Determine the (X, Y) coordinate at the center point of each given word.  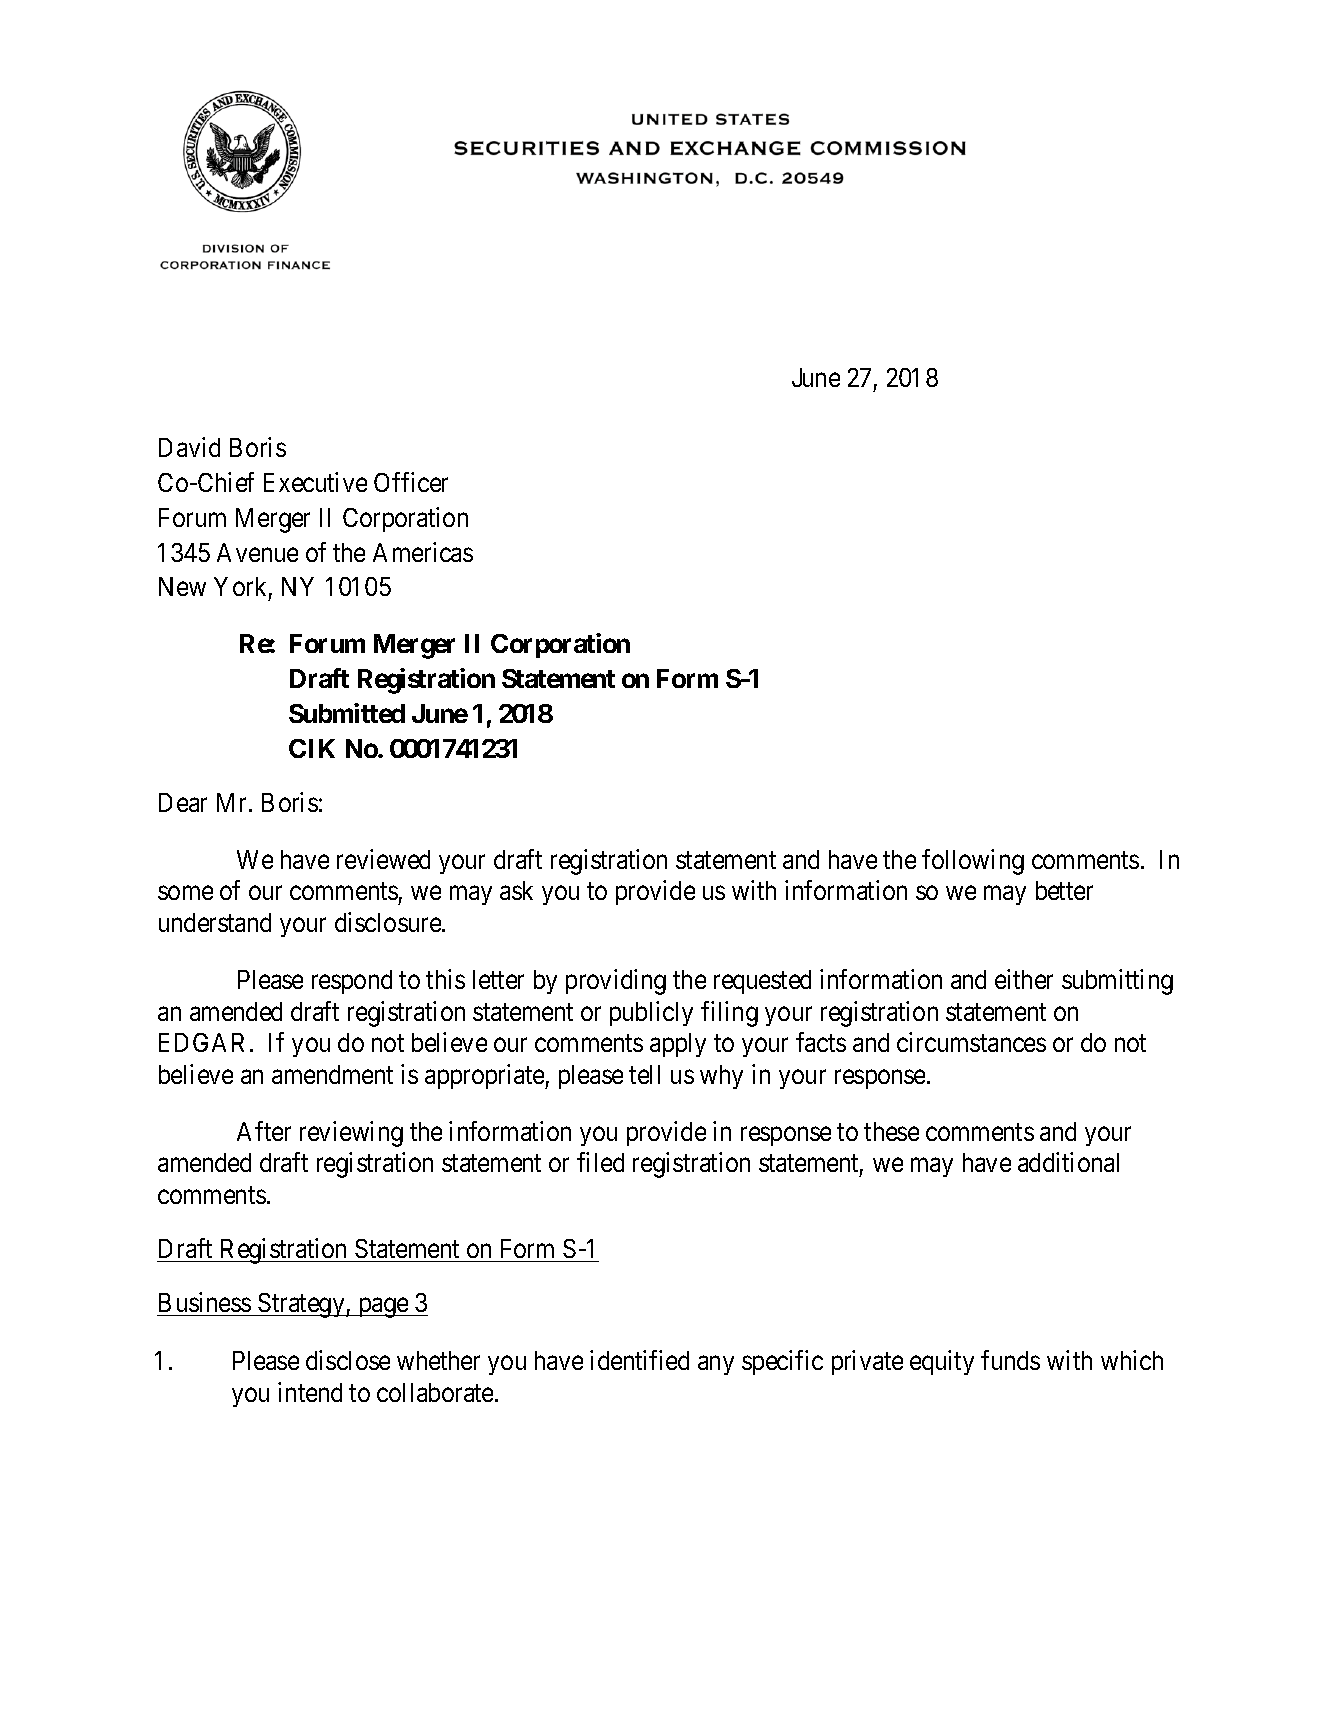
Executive (315, 482)
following (973, 862)
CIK (312, 748)
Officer (411, 482)
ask (516, 890)
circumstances (971, 1042)
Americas (423, 552)
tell (644, 1074)
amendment (332, 1074)
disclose (348, 1360)
